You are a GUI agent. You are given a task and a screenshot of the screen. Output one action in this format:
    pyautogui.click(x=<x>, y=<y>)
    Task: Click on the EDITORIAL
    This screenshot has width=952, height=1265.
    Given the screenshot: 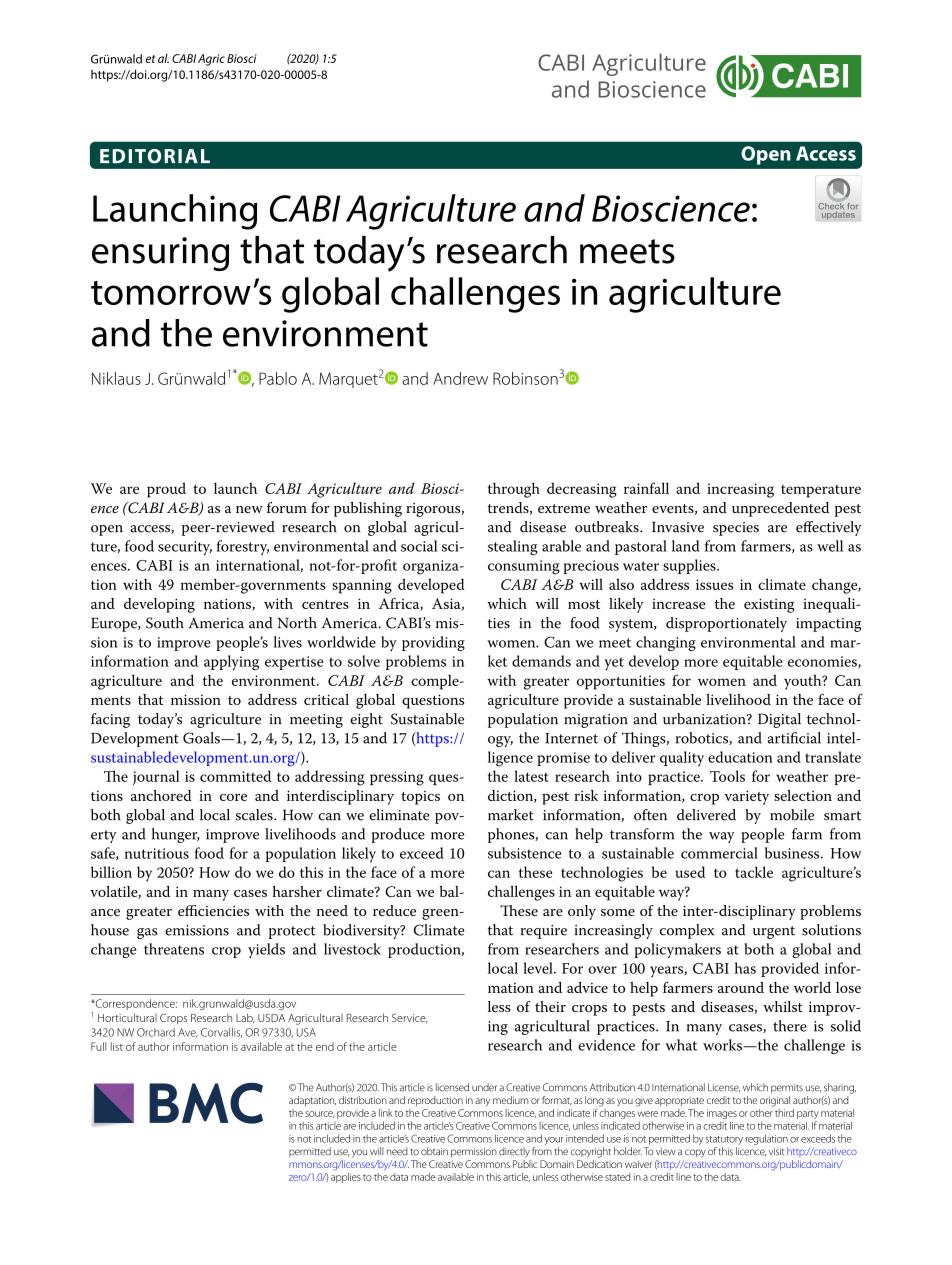 What is the action you would take?
    pyautogui.click(x=155, y=156)
